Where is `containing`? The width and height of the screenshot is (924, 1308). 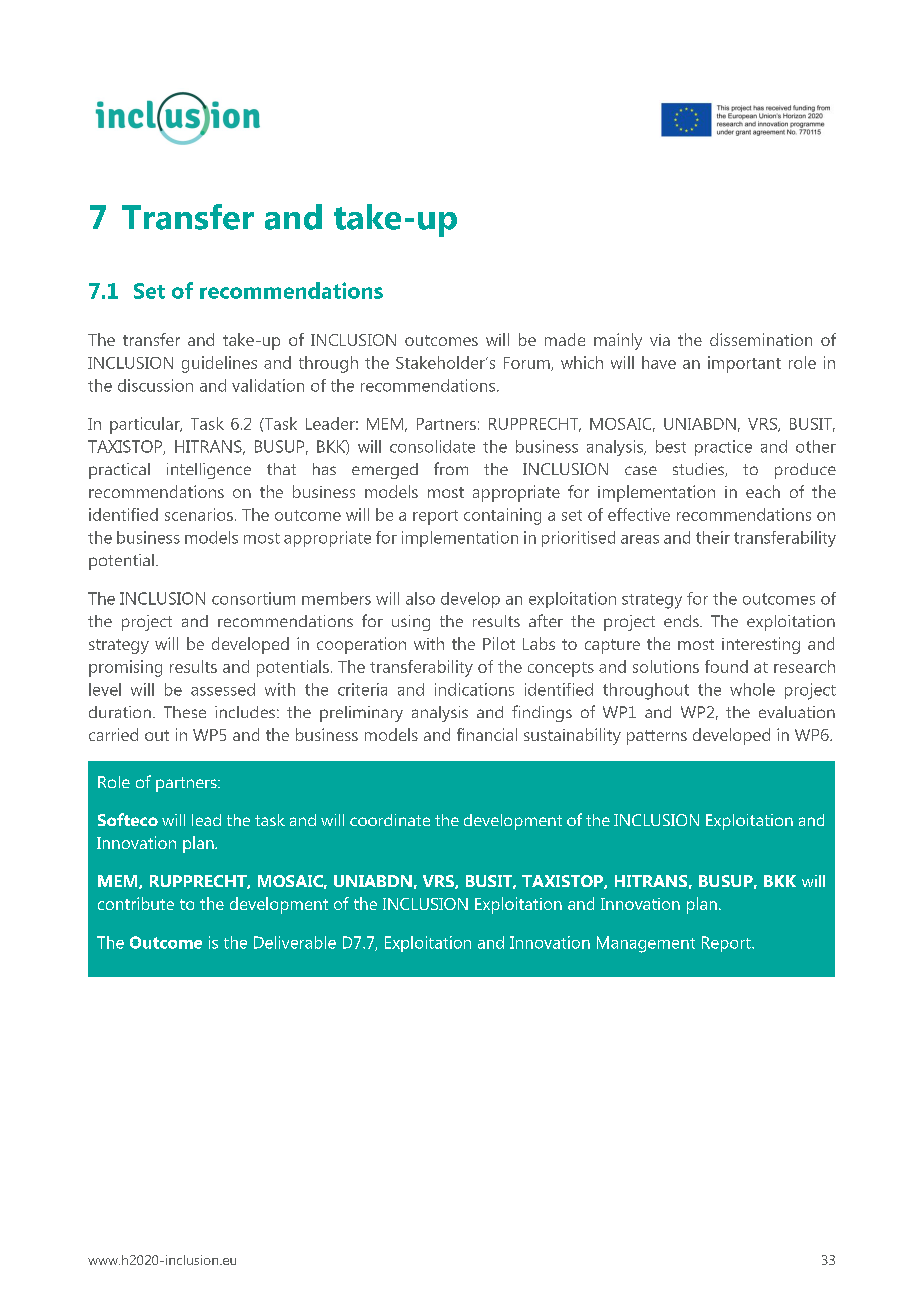
containing is located at coordinates (502, 516).
